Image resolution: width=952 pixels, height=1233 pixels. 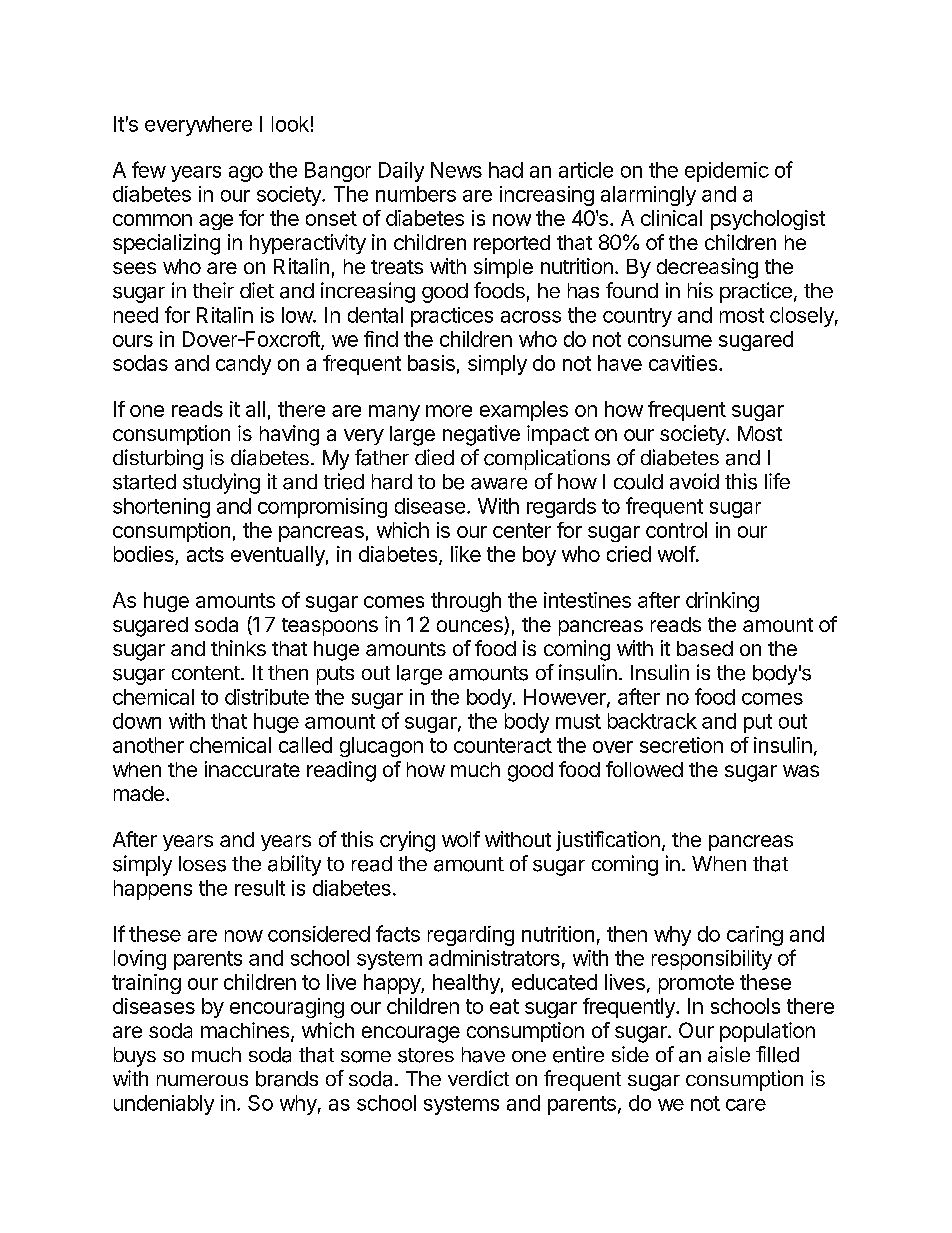 I want to click on counteract, so click(x=503, y=745).
